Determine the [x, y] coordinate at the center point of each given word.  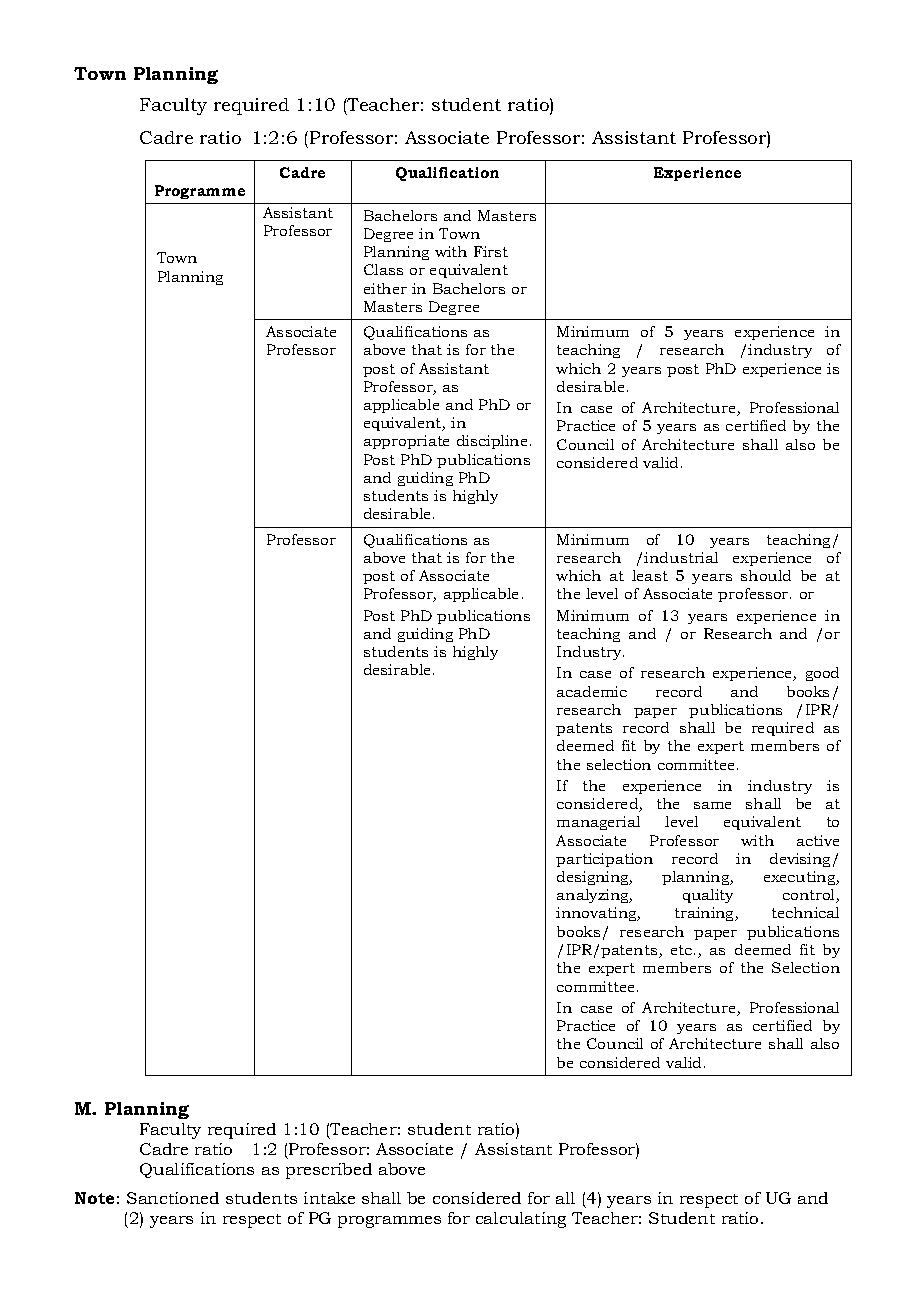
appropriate [406, 442]
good [822, 674]
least [650, 575]
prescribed [329, 1171]
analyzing [594, 896]
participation [604, 860]
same [712, 805]
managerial [598, 823]
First [491, 251]
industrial [681, 557]
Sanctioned [173, 1198]
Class [383, 269]
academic [592, 691]
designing [594, 878]
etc [683, 950]
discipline [492, 442]
